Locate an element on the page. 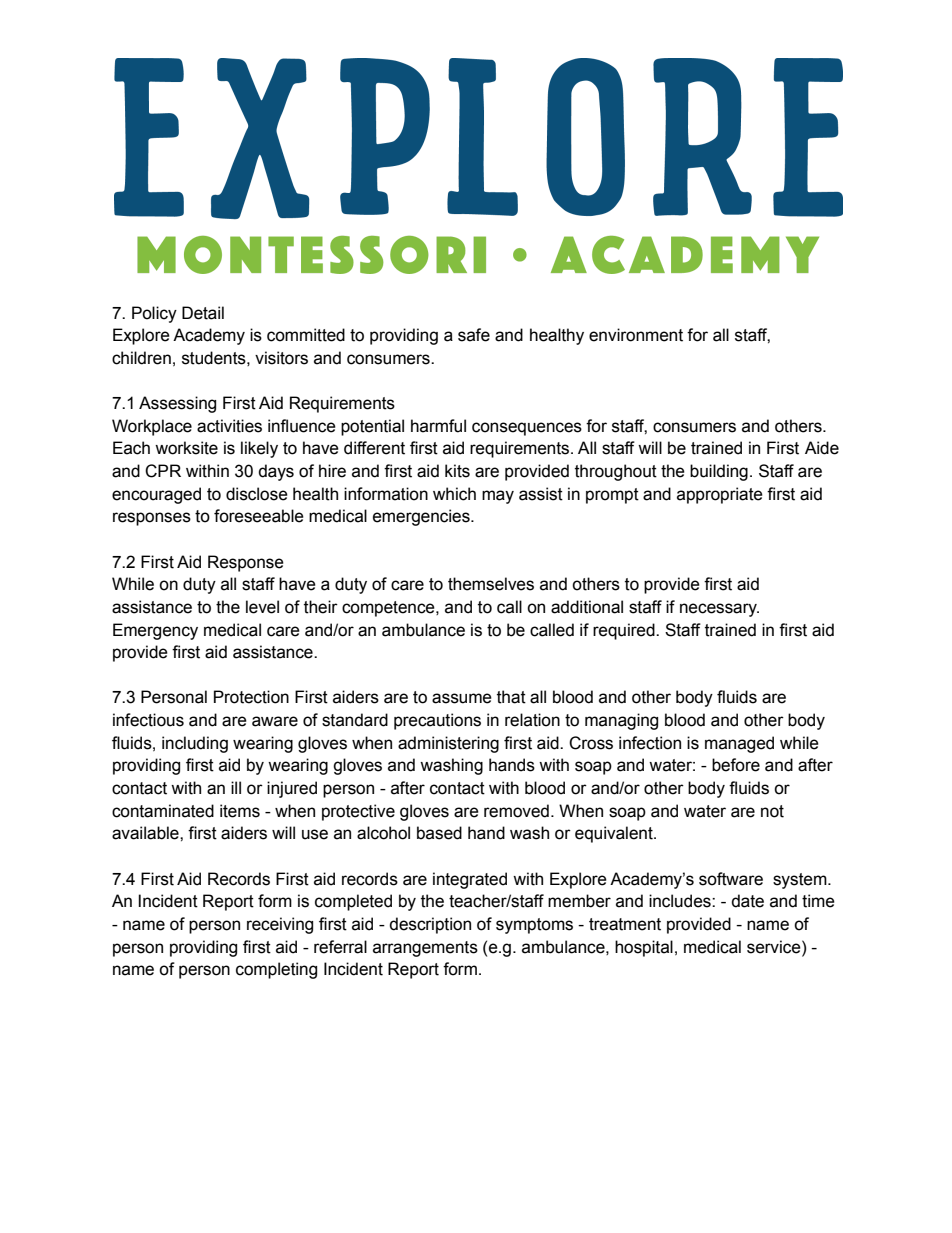 Image resolution: width=952 pixels, height=1233 pixels. items is located at coordinates (240, 811).
